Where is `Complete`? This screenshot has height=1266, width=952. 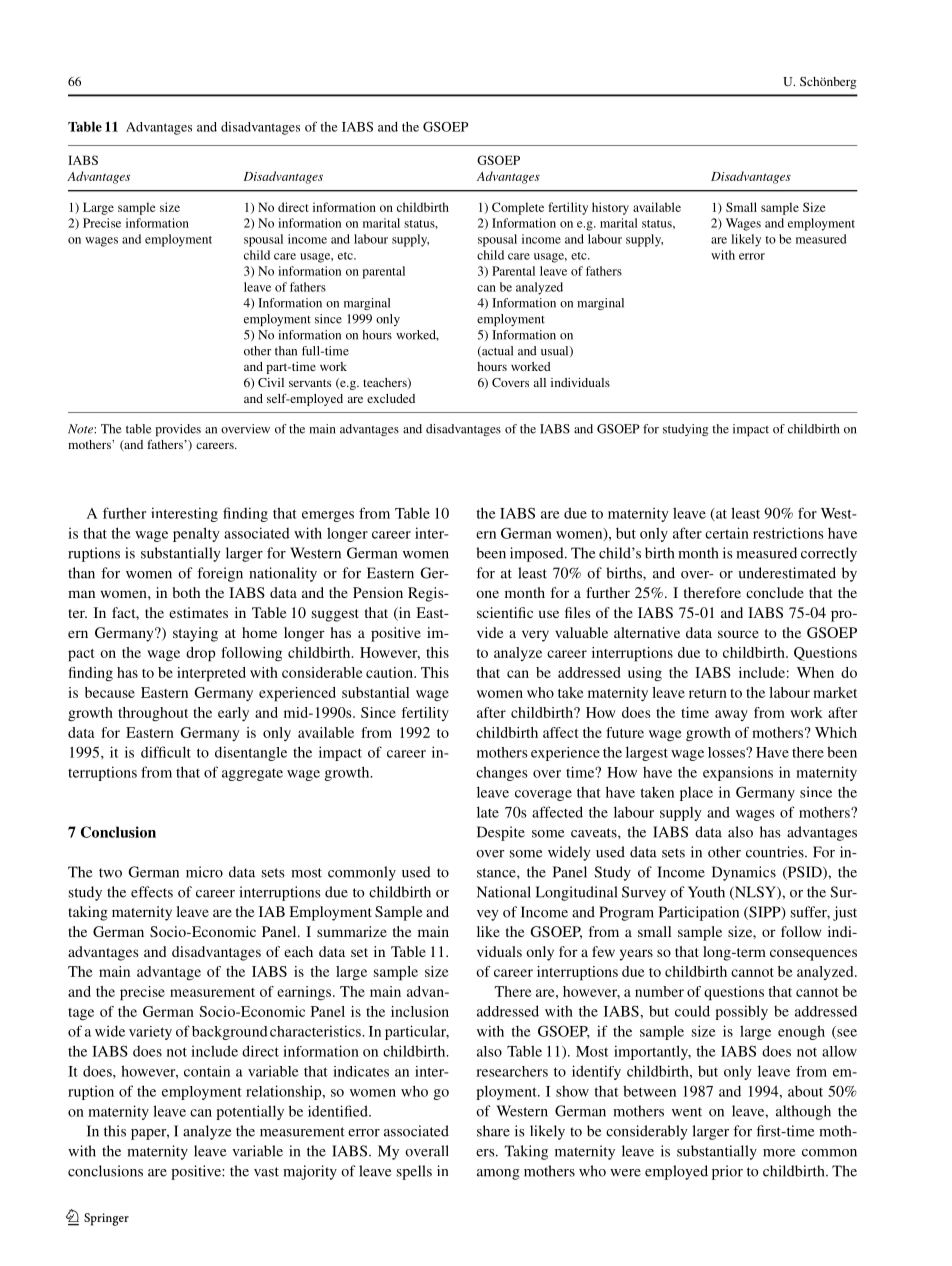 Complete is located at coordinates (518, 208).
